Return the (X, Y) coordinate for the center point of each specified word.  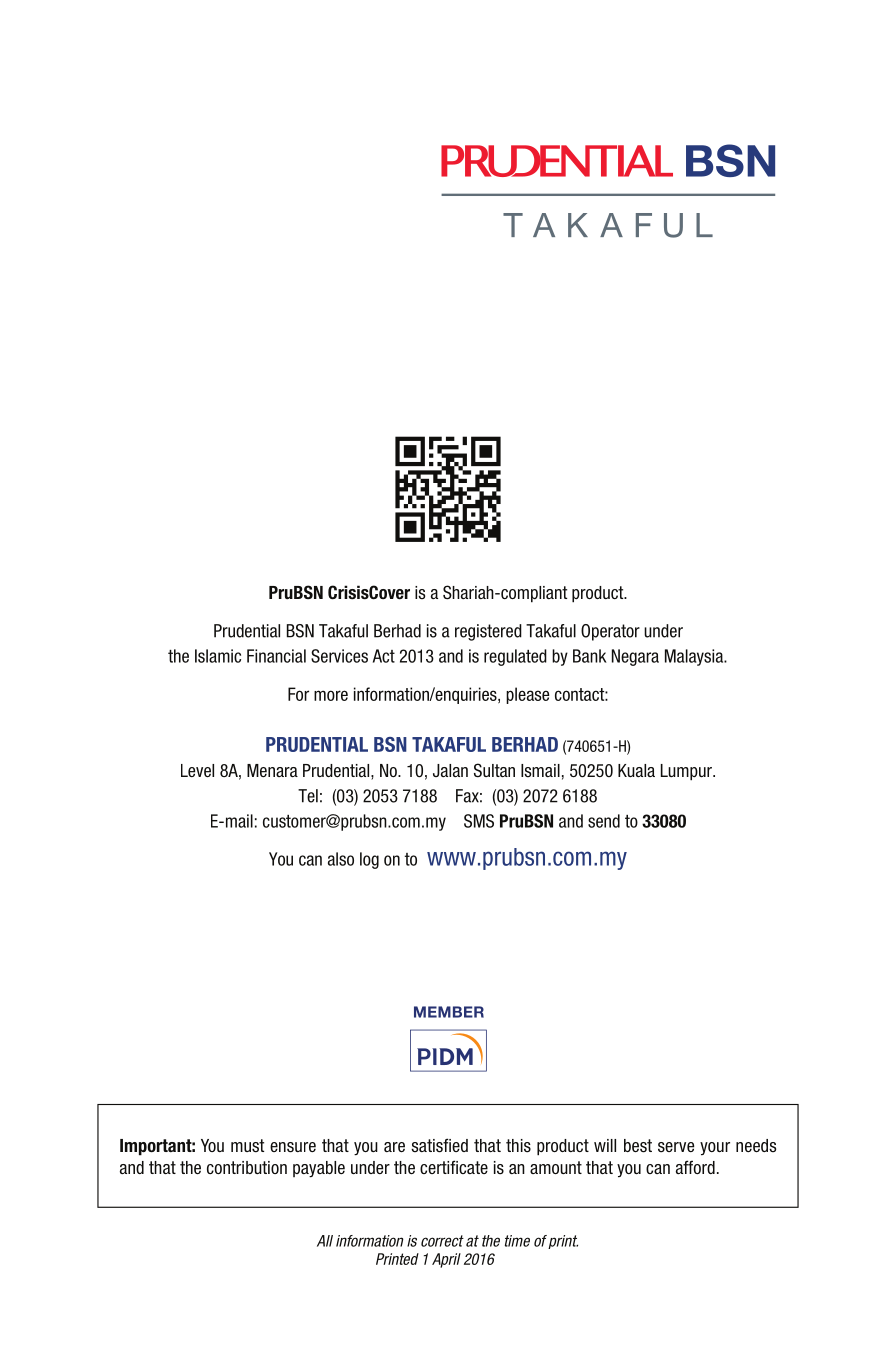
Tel (308, 796)
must (247, 1146)
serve (676, 1147)
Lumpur (687, 772)
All (325, 1241)
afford (695, 1167)
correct (442, 1241)
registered (488, 632)
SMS (479, 821)
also (341, 859)
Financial (276, 656)
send (604, 821)
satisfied (439, 1145)
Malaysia (695, 657)
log (369, 860)
